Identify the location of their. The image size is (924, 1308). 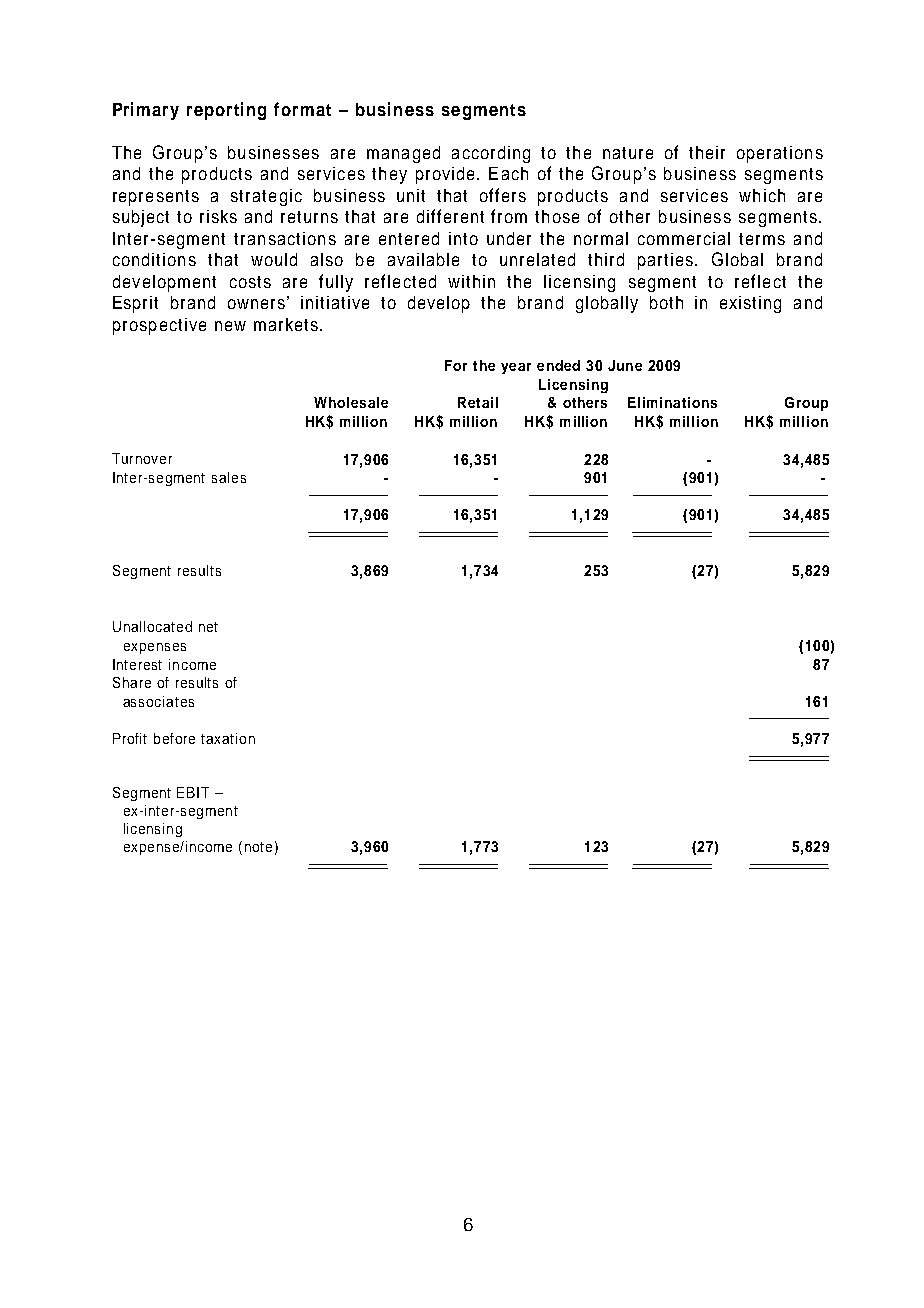
(707, 152).
